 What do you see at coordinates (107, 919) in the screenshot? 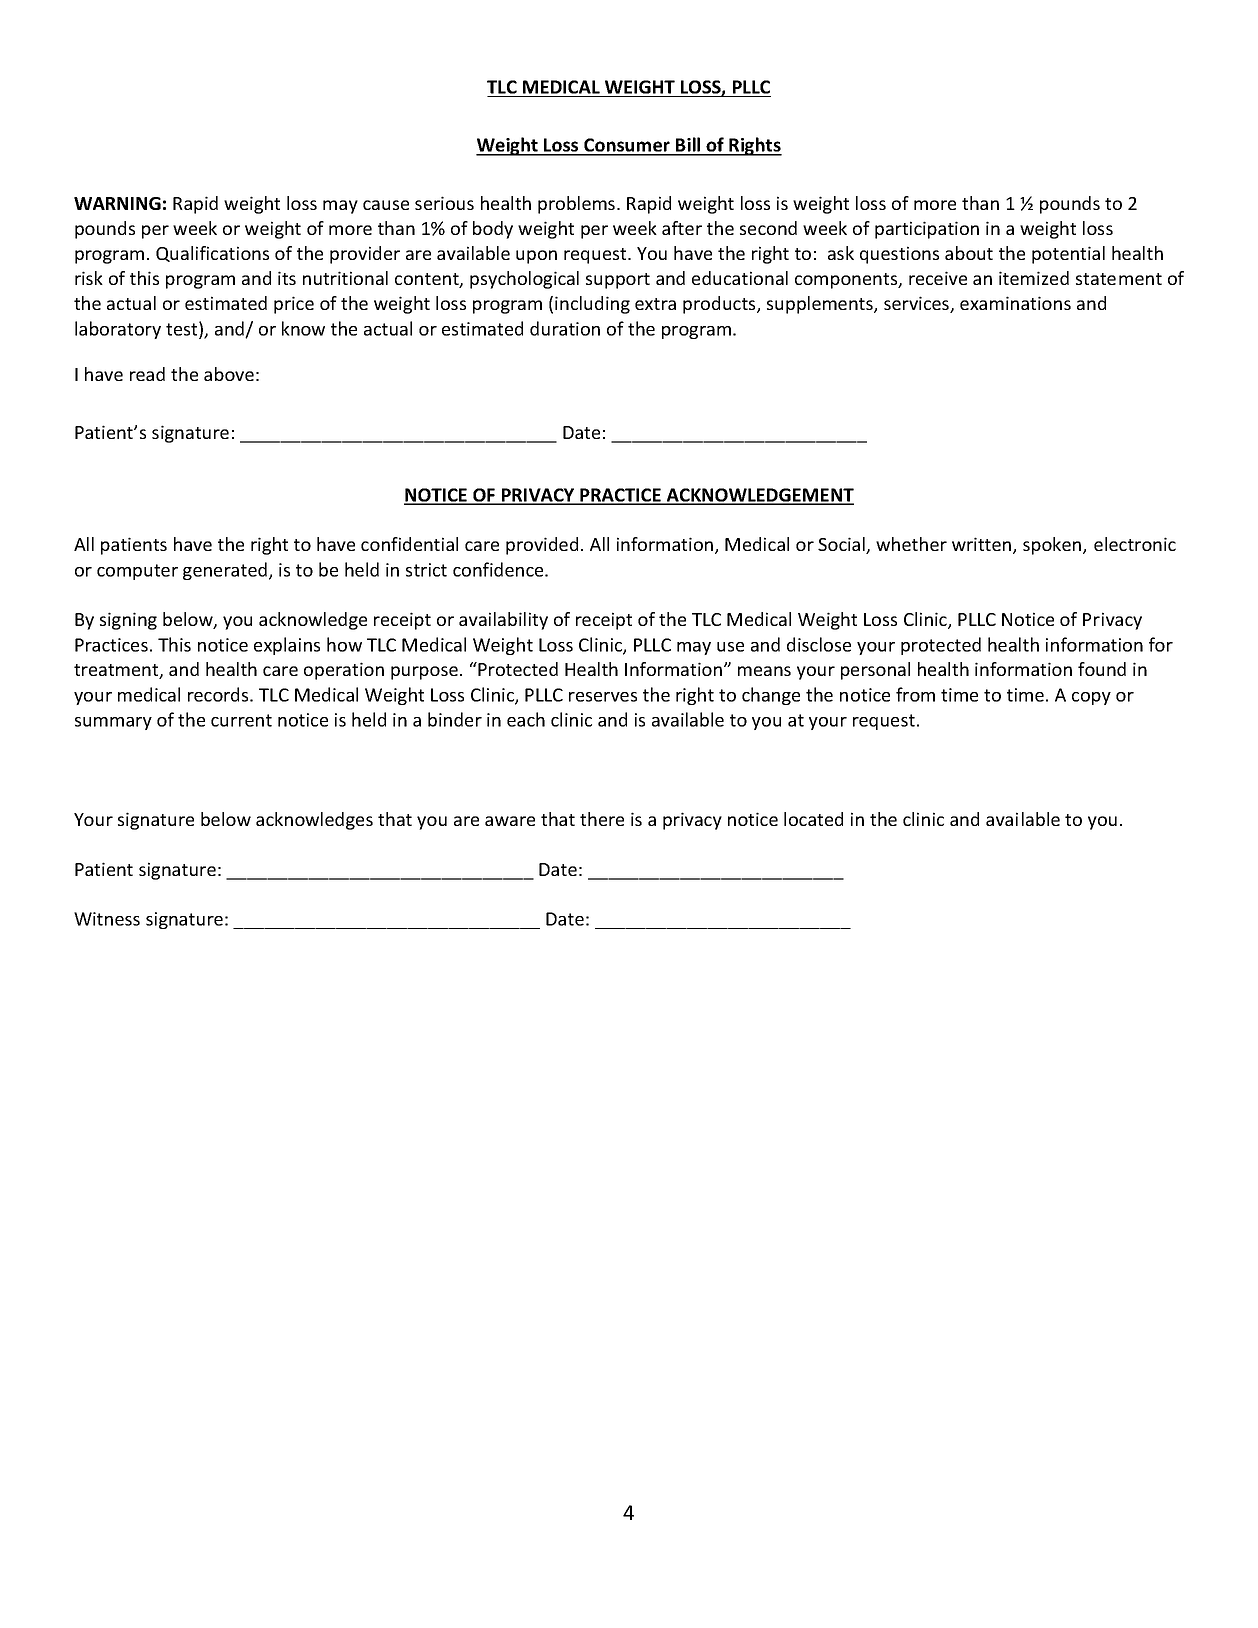
I see `Witness` at bounding box center [107, 919].
